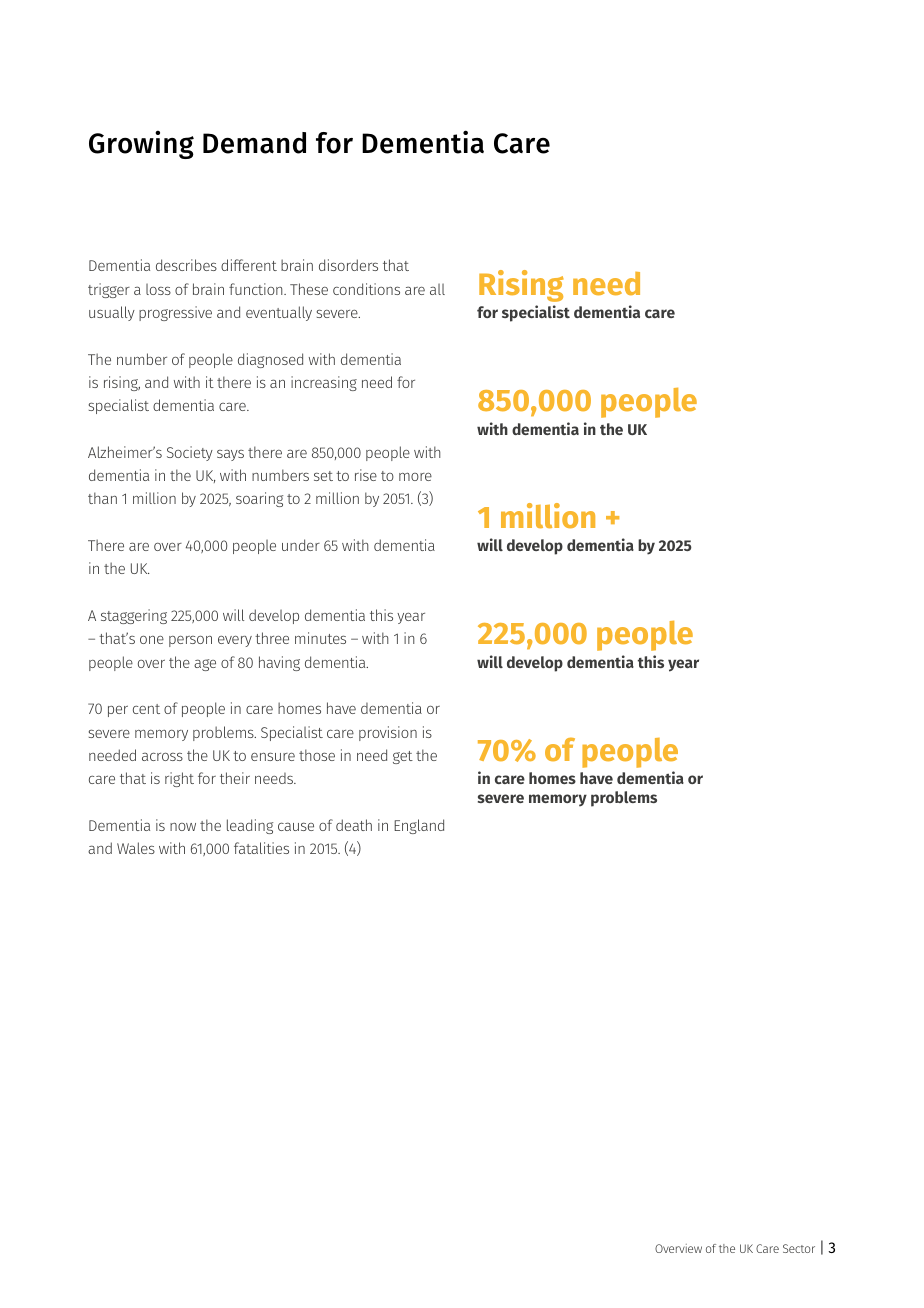  I want to click on disorders, so click(348, 265).
